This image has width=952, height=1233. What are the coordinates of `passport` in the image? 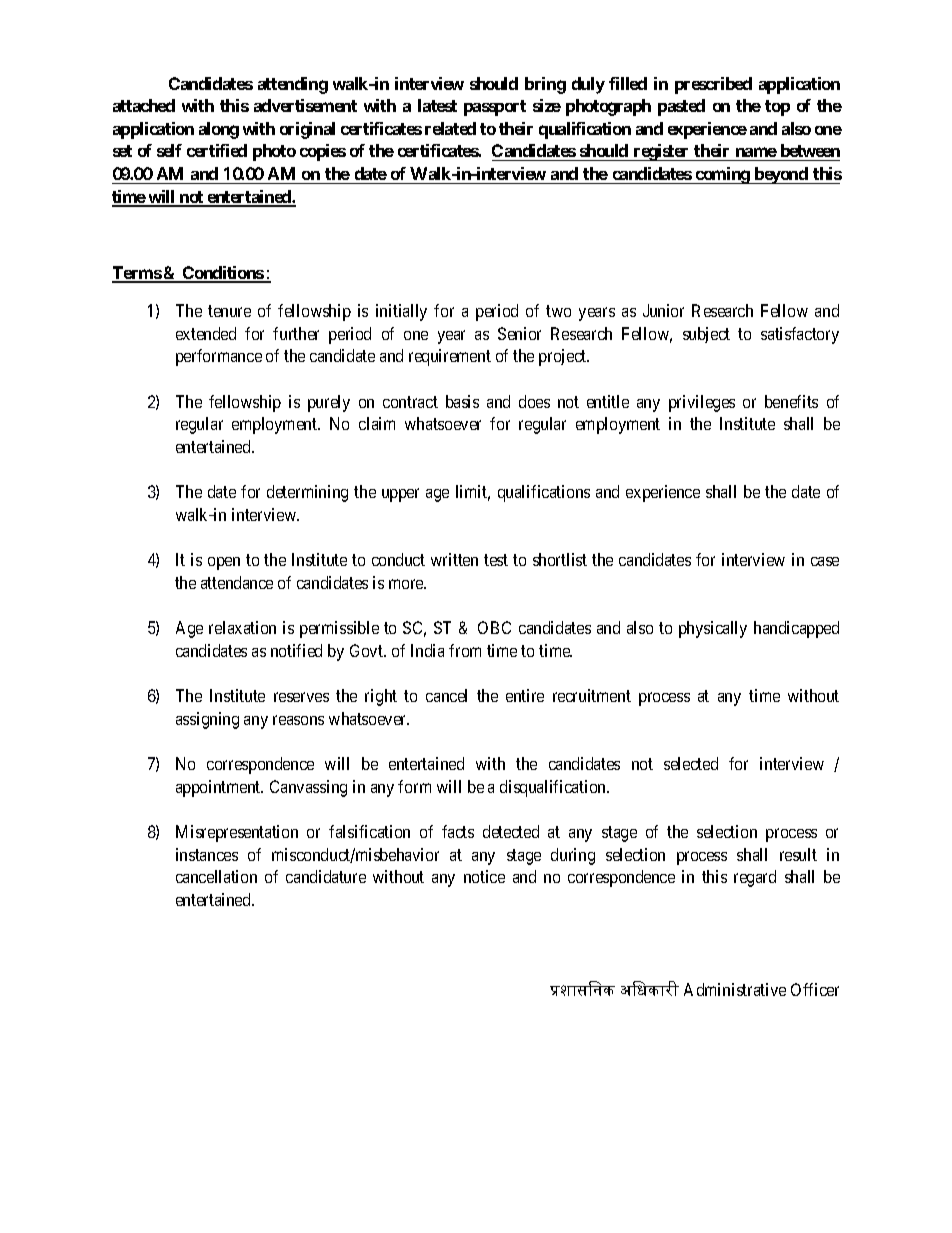 It's located at (495, 108).
